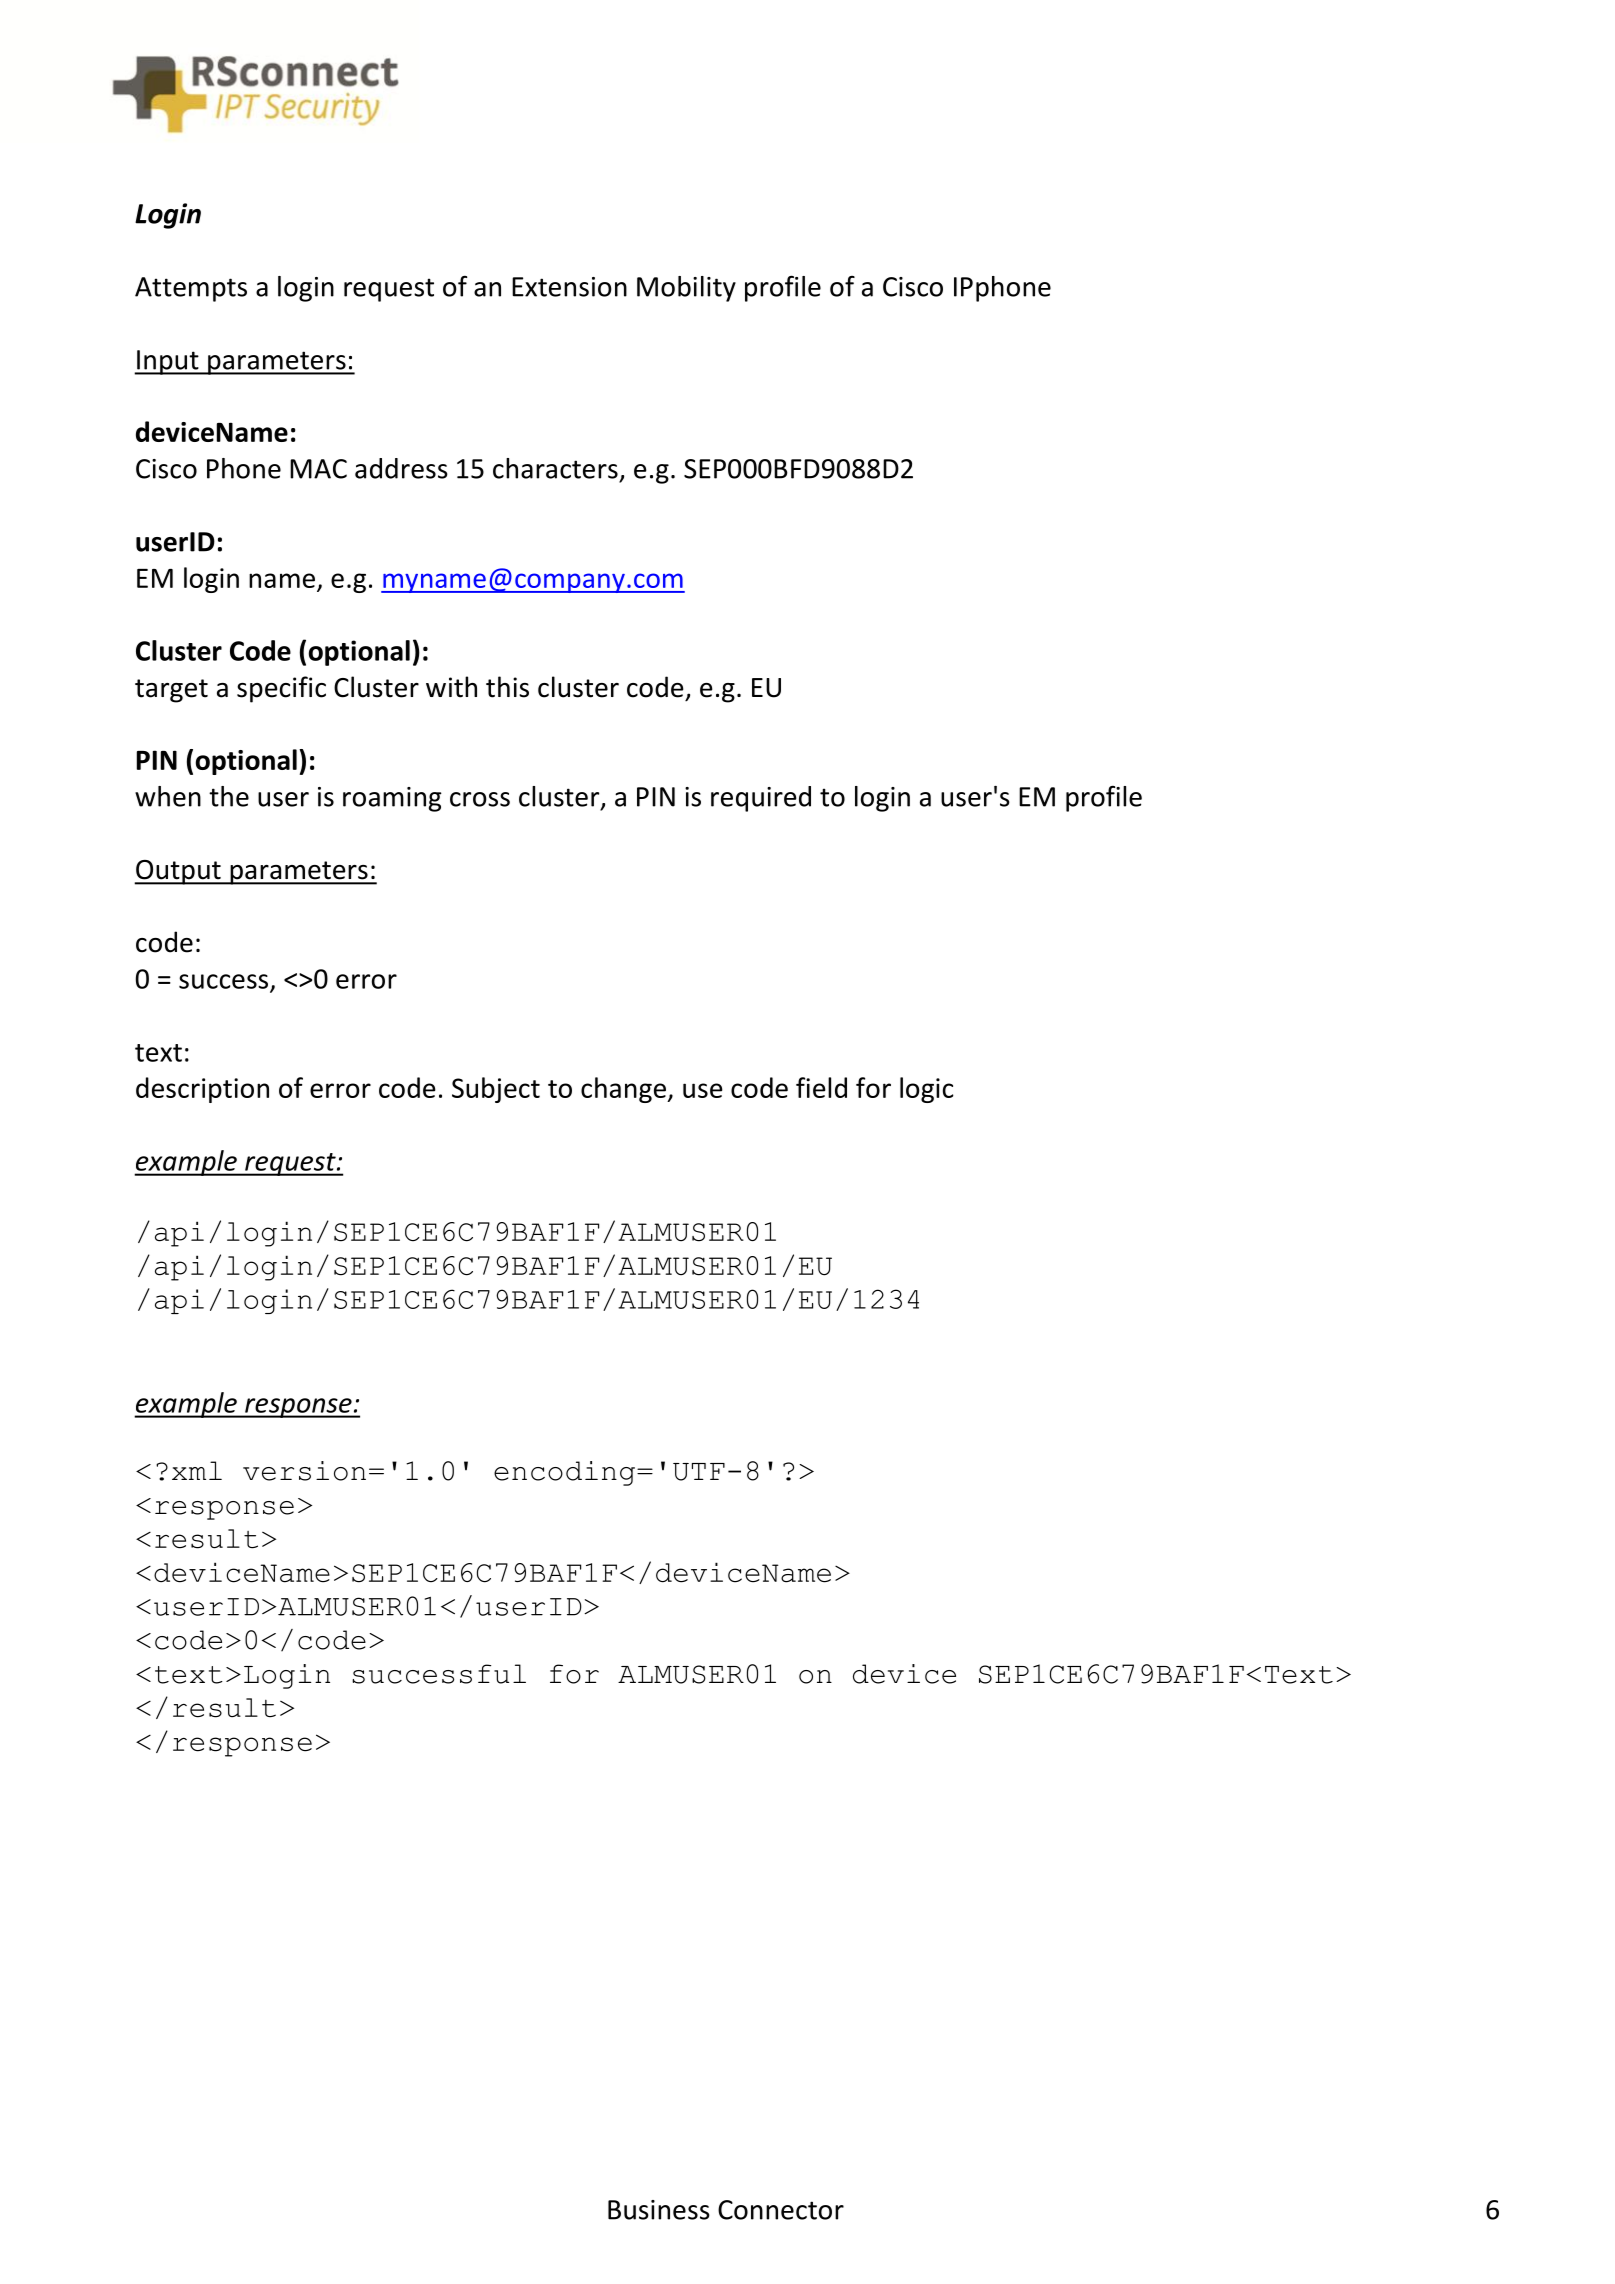  I want to click on Extension, so click(569, 287).
